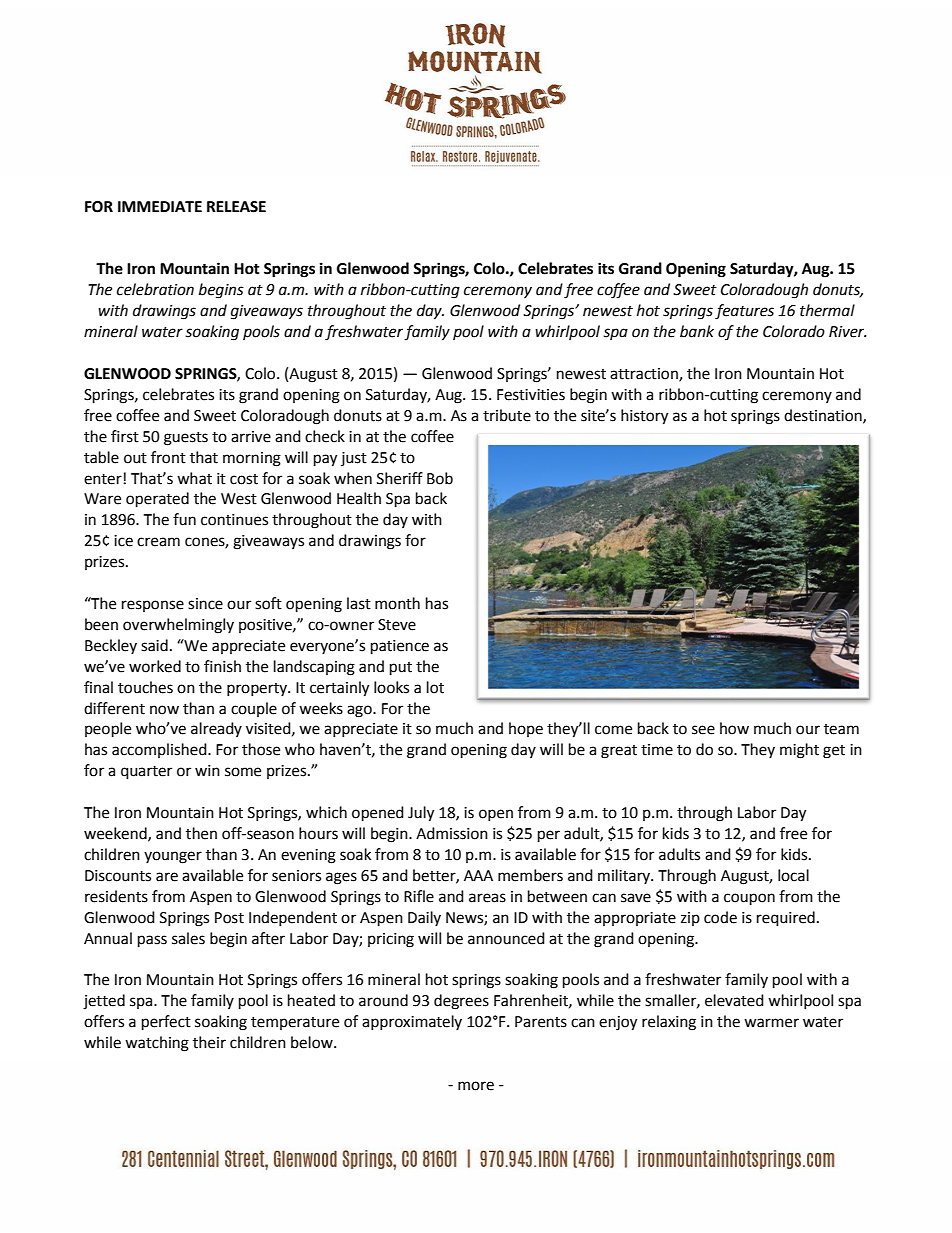 The height and width of the page is (1233, 952). I want to click on their, so click(209, 1042).
